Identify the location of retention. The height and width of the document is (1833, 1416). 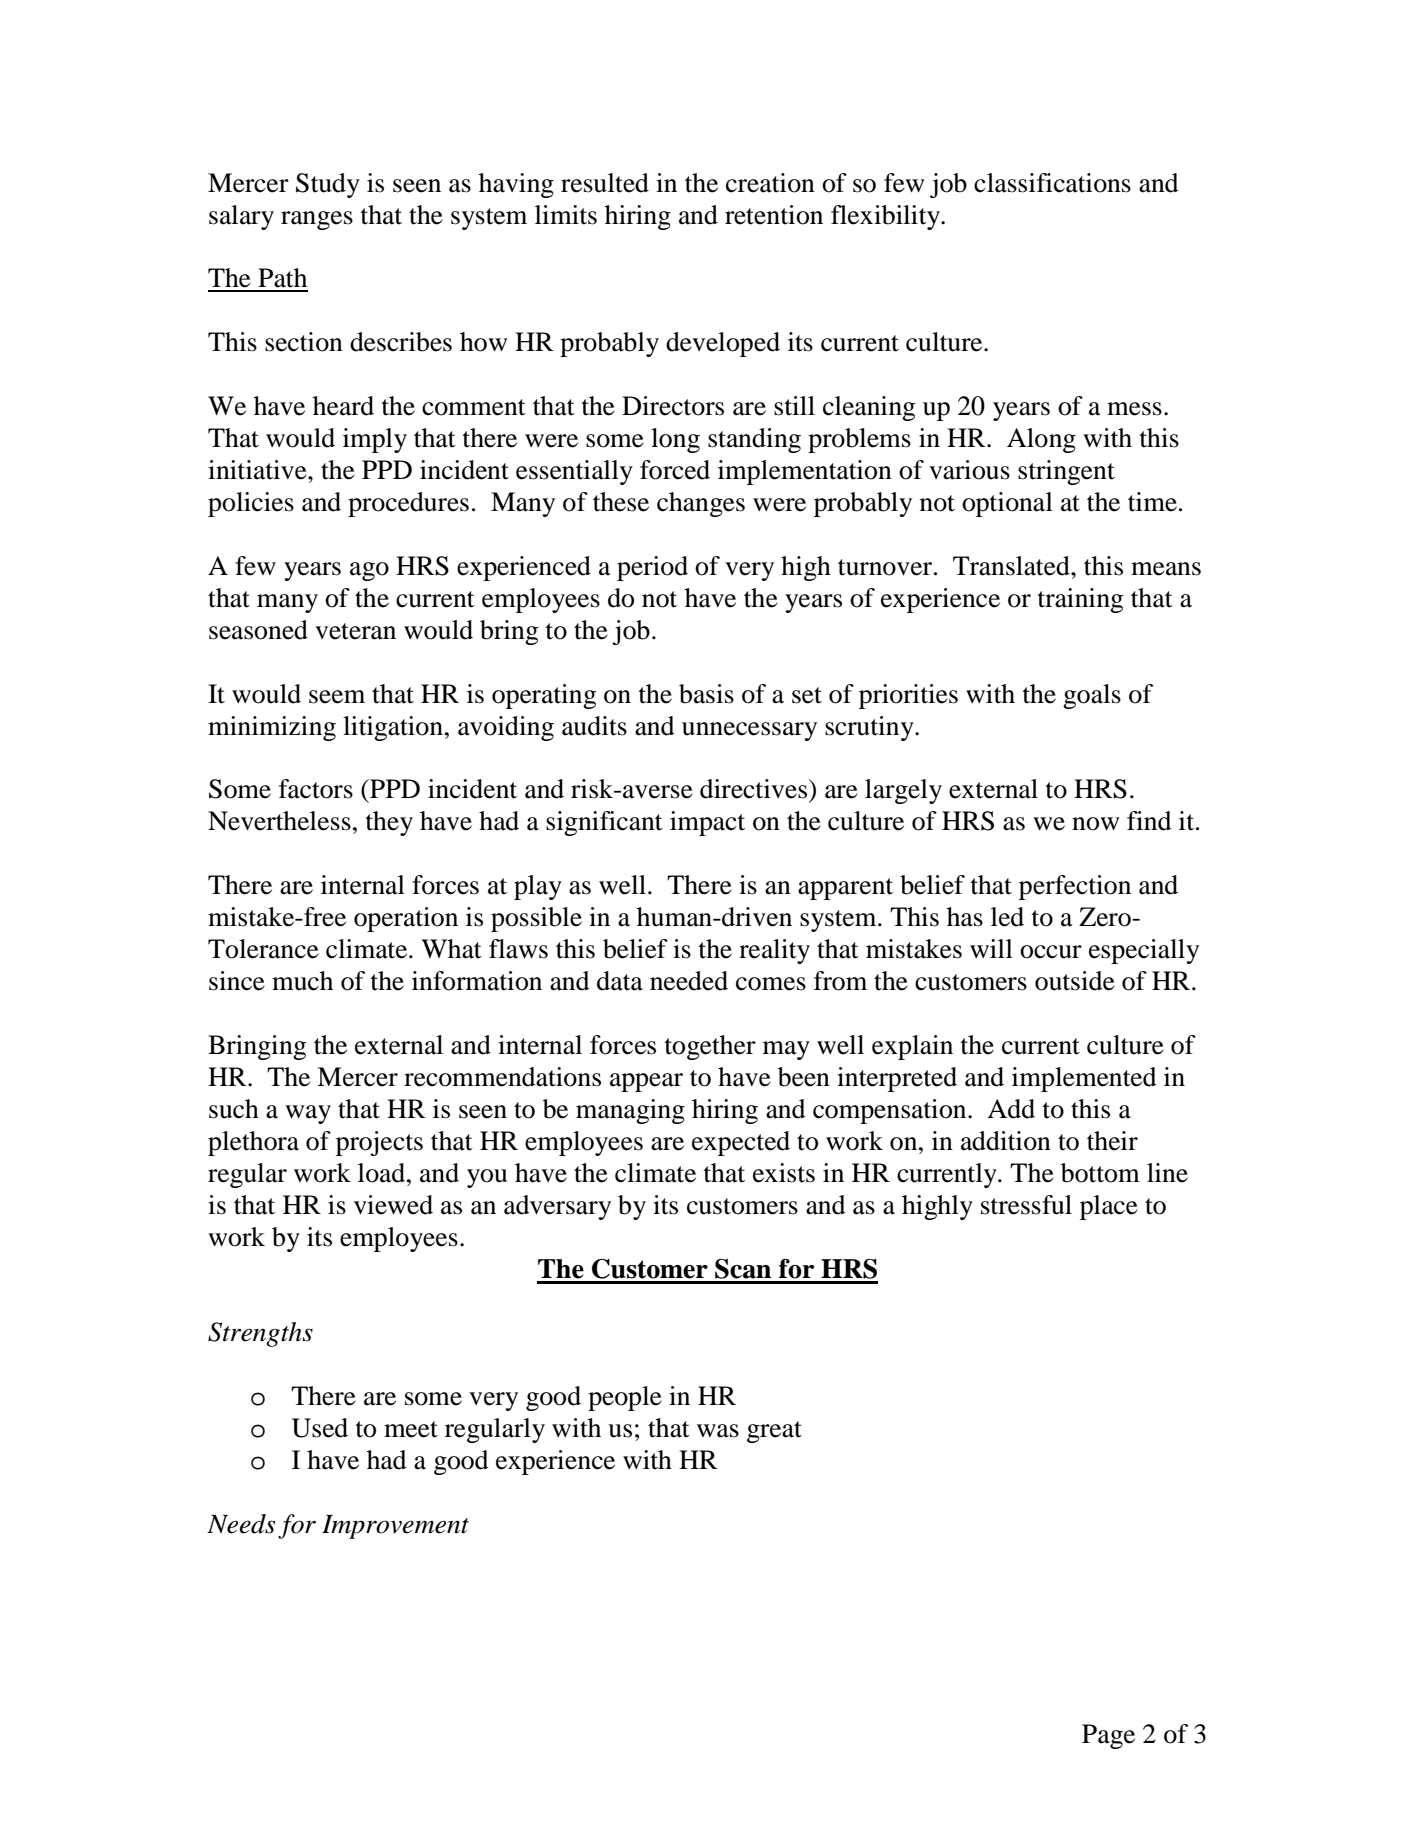
(774, 215).
